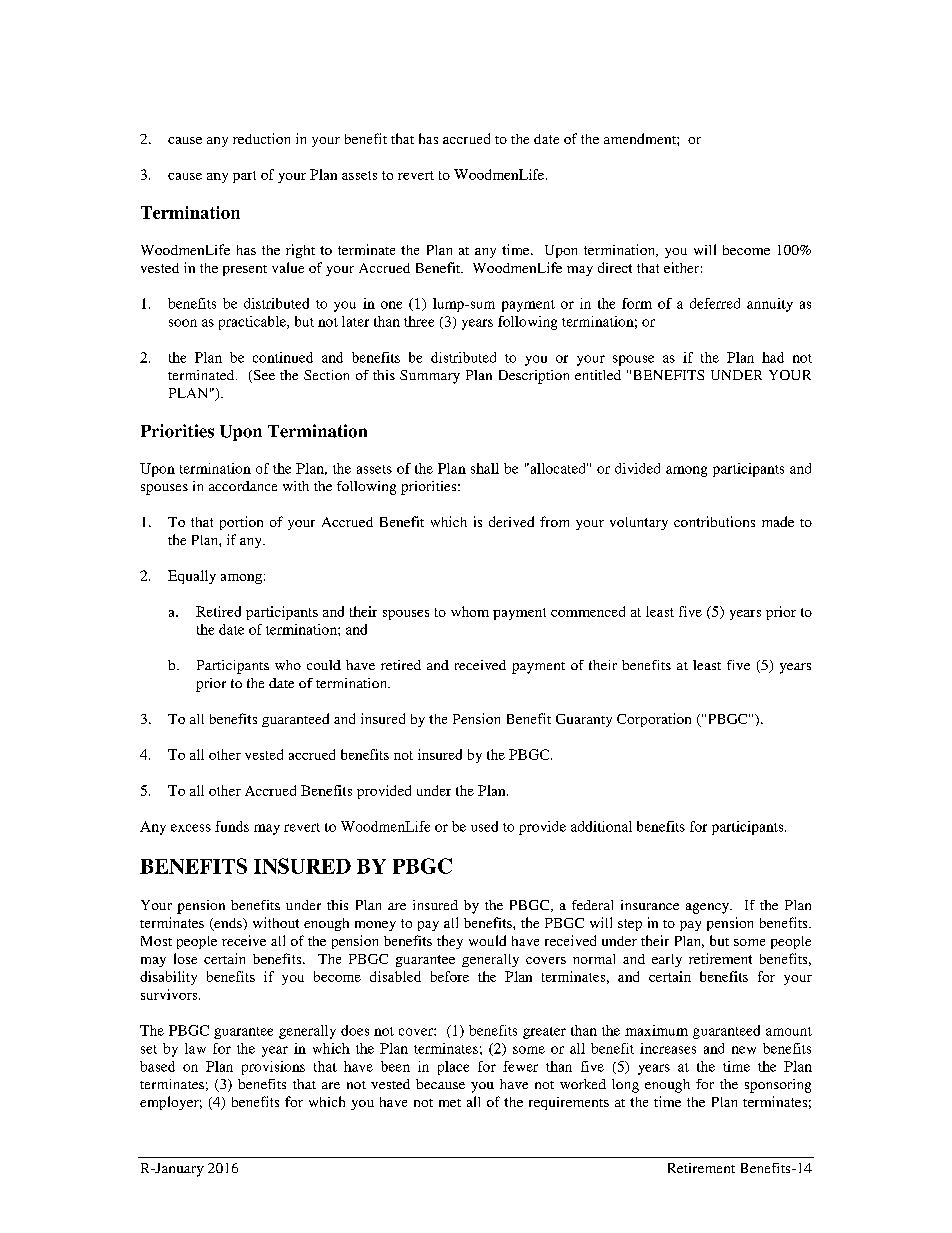 The height and width of the screenshot is (1233, 952). I want to click on Equally, so click(192, 577).
